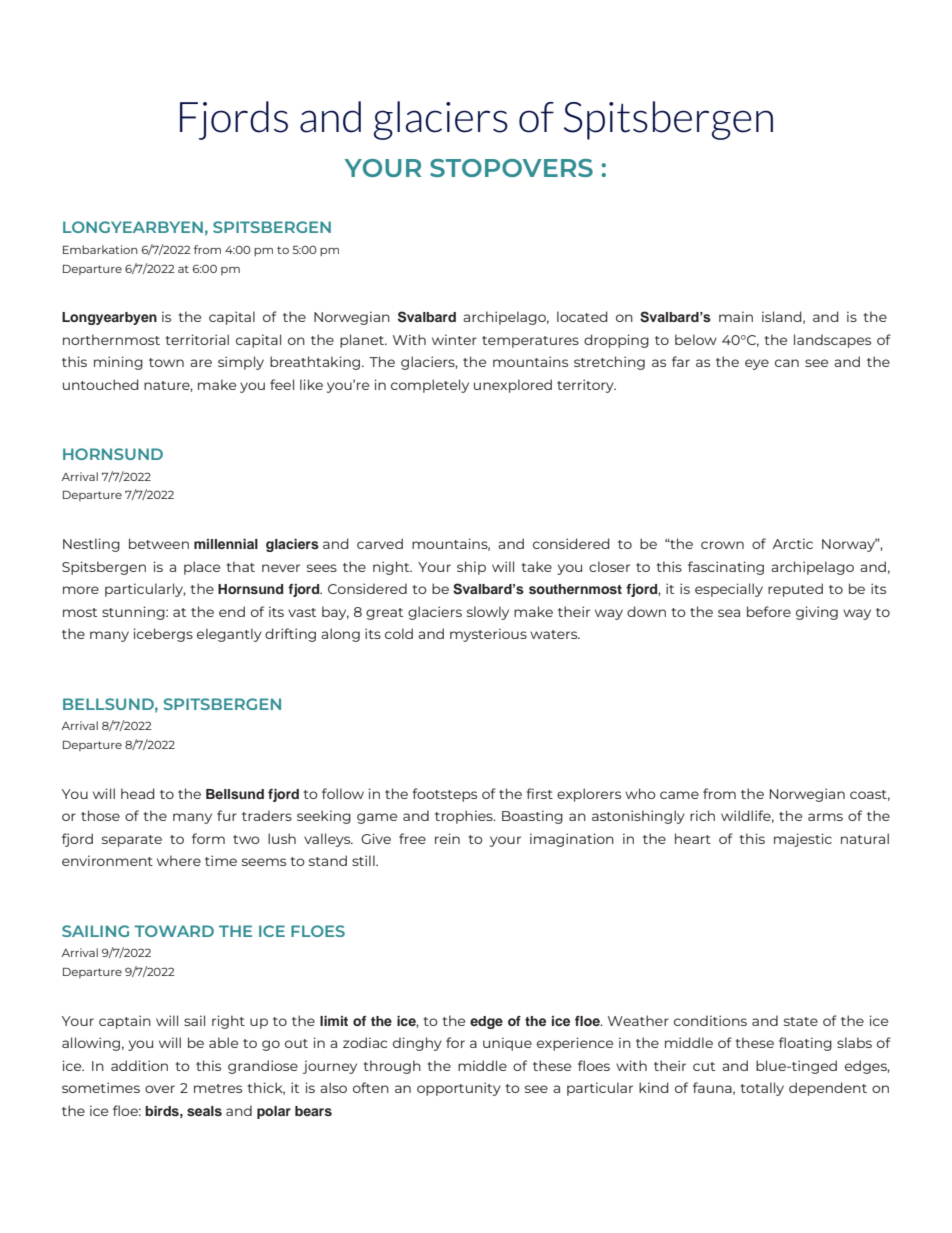 This screenshot has width=952, height=1233. I want to click on rein, so click(447, 838).
